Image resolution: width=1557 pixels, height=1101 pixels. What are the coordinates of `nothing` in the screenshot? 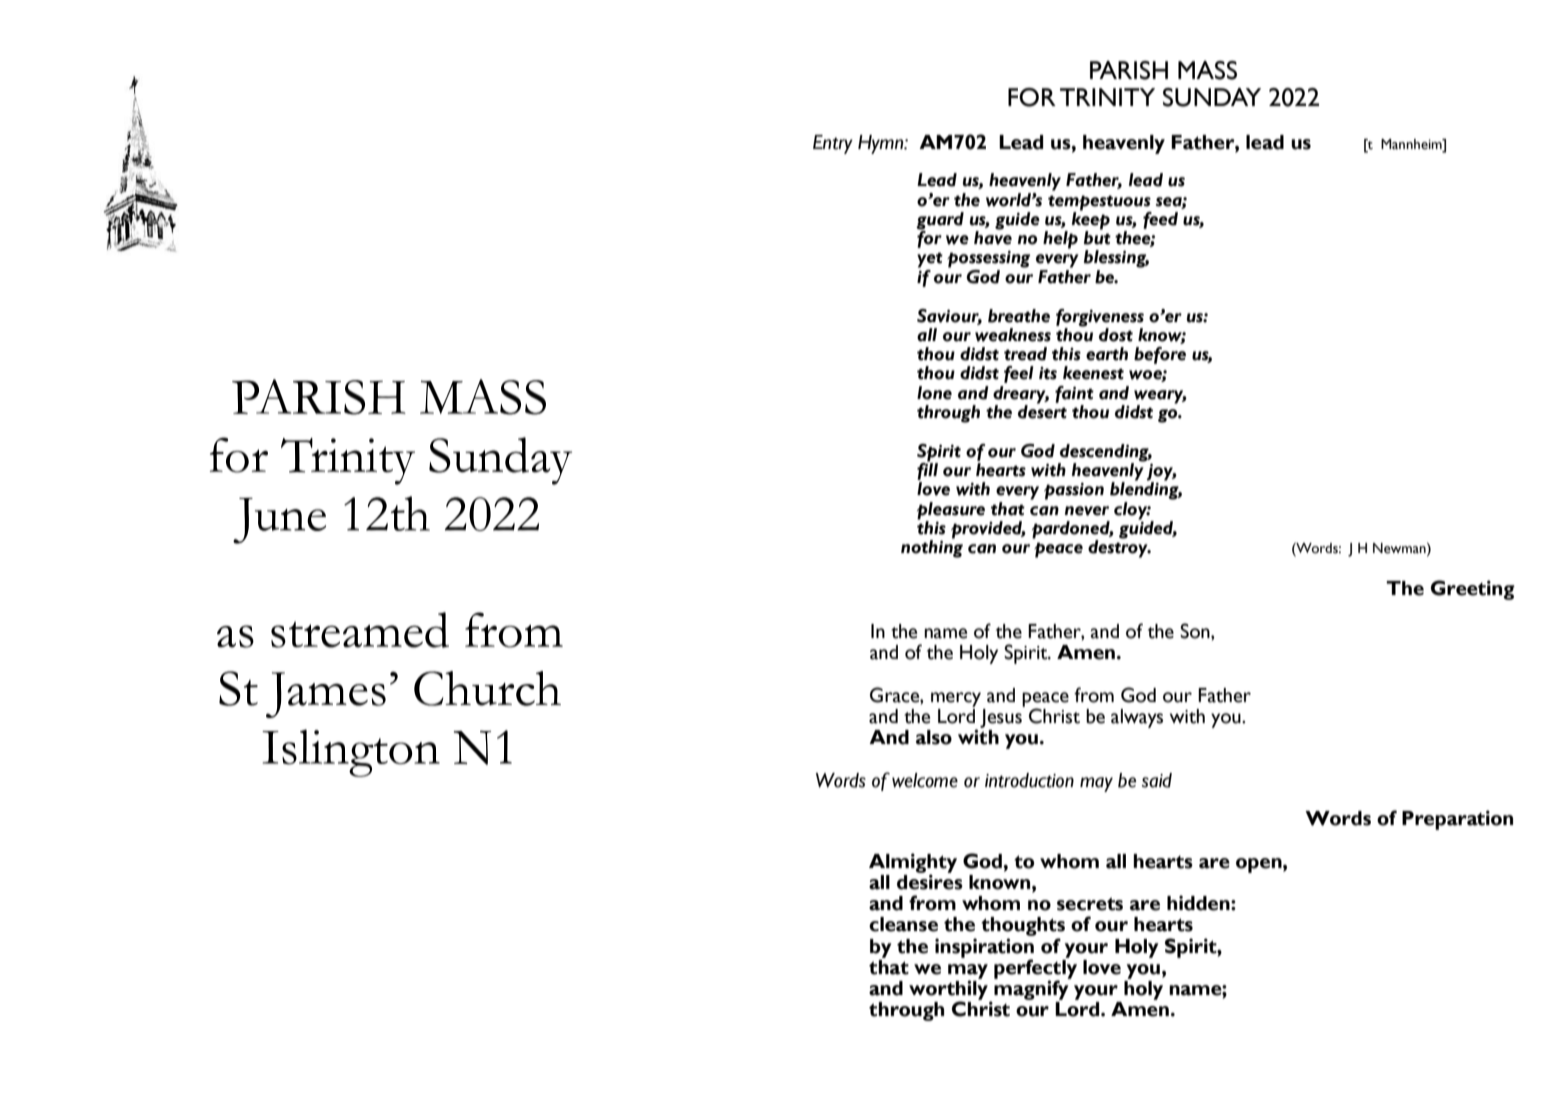 It's located at (932, 548).
